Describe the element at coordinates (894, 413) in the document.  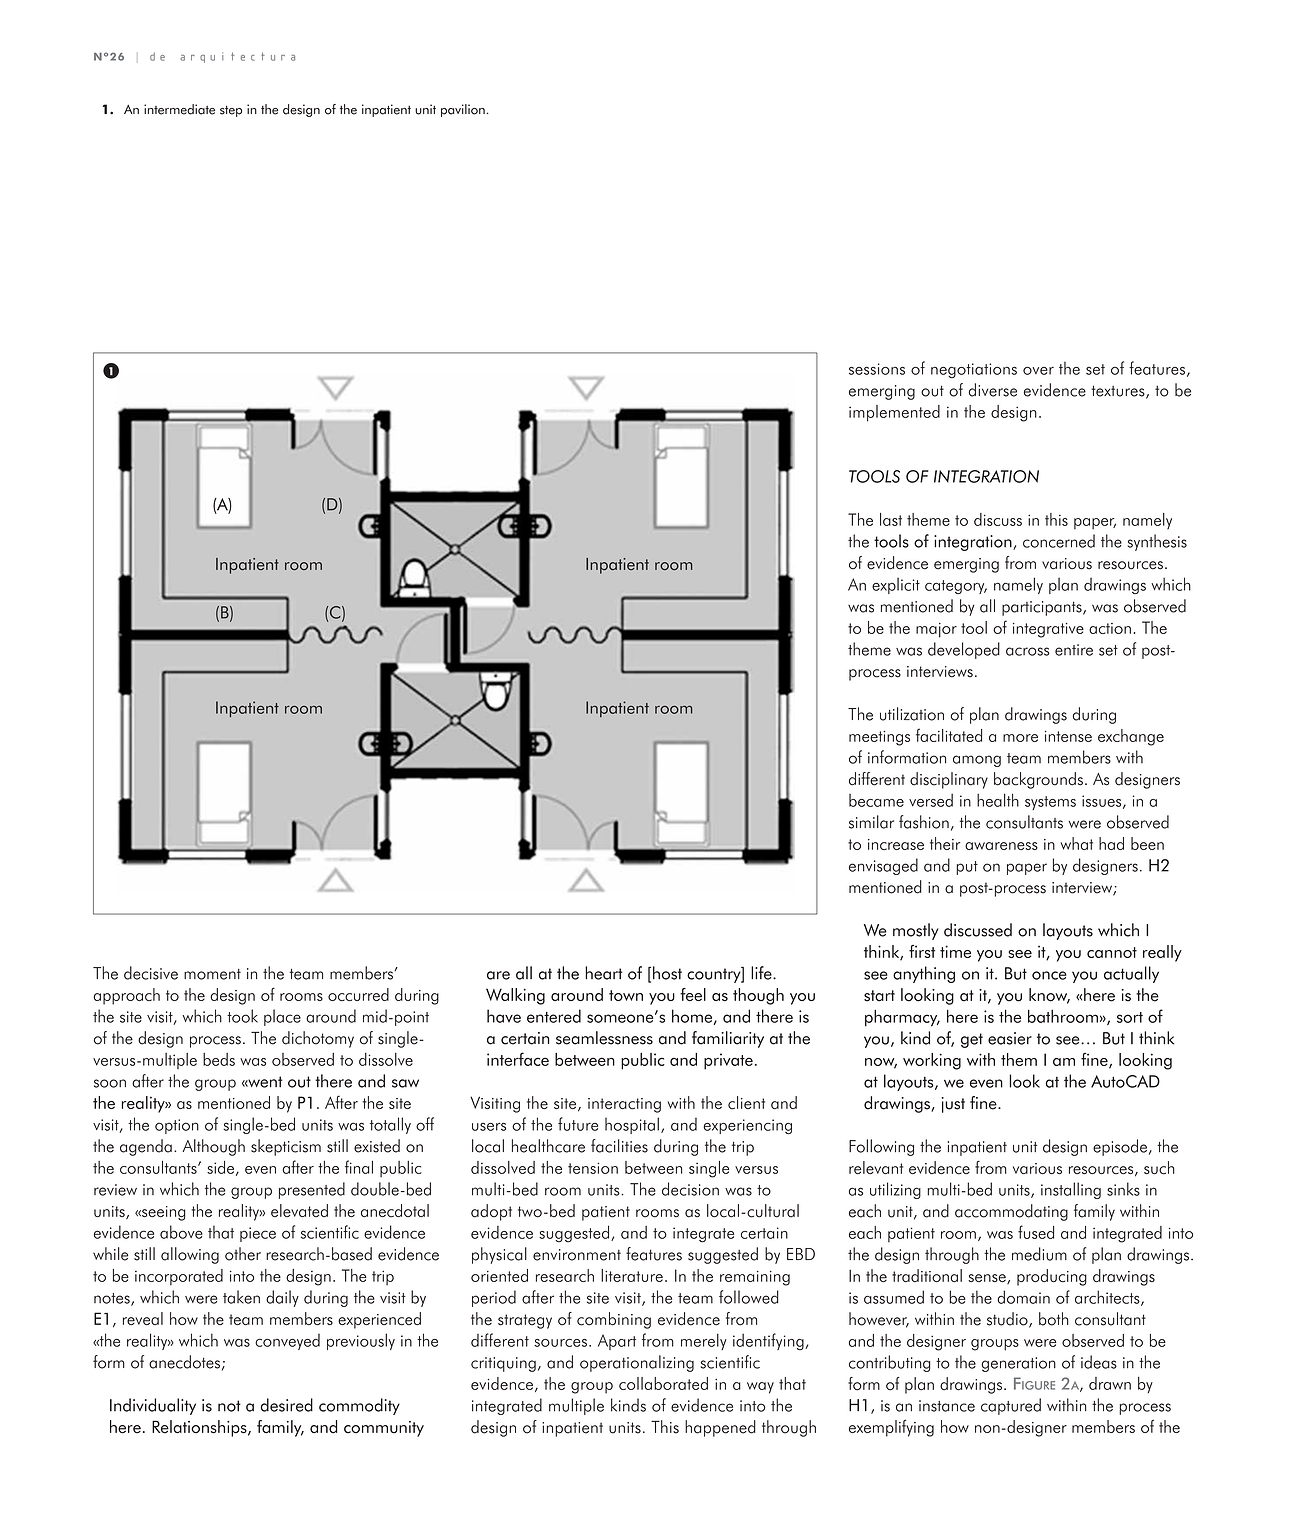
I see `implemented` at that location.
